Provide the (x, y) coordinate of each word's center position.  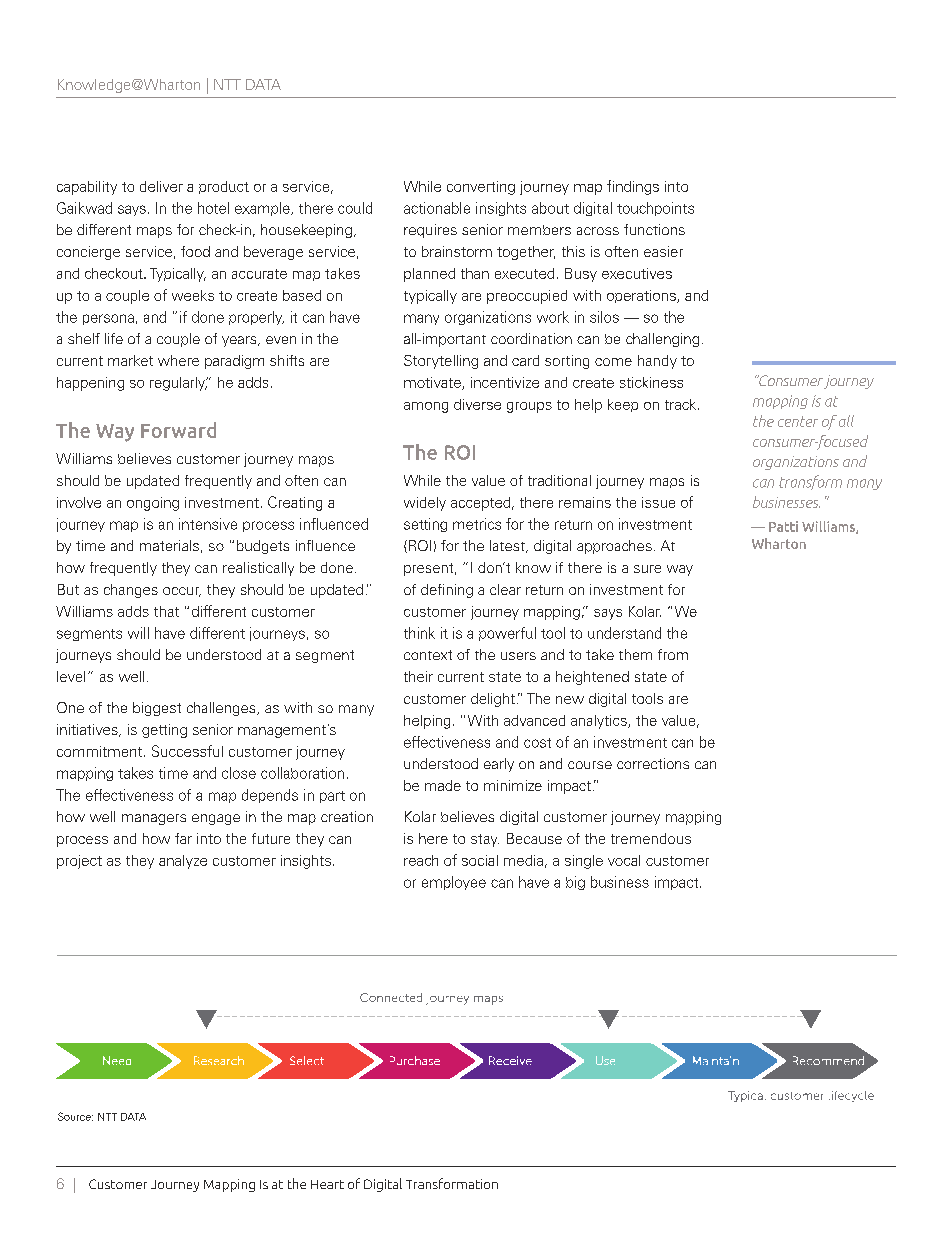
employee (454, 883)
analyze (183, 862)
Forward (178, 430)
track (680, 404)
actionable (437, 208)
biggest (157, 709)
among (426, 407)
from (673, 654)
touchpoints (655, 209)
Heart (327, 1184)
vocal (624, 860)
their (418, 676)
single (584, 862)
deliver (161, 186)
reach (421, 860)
